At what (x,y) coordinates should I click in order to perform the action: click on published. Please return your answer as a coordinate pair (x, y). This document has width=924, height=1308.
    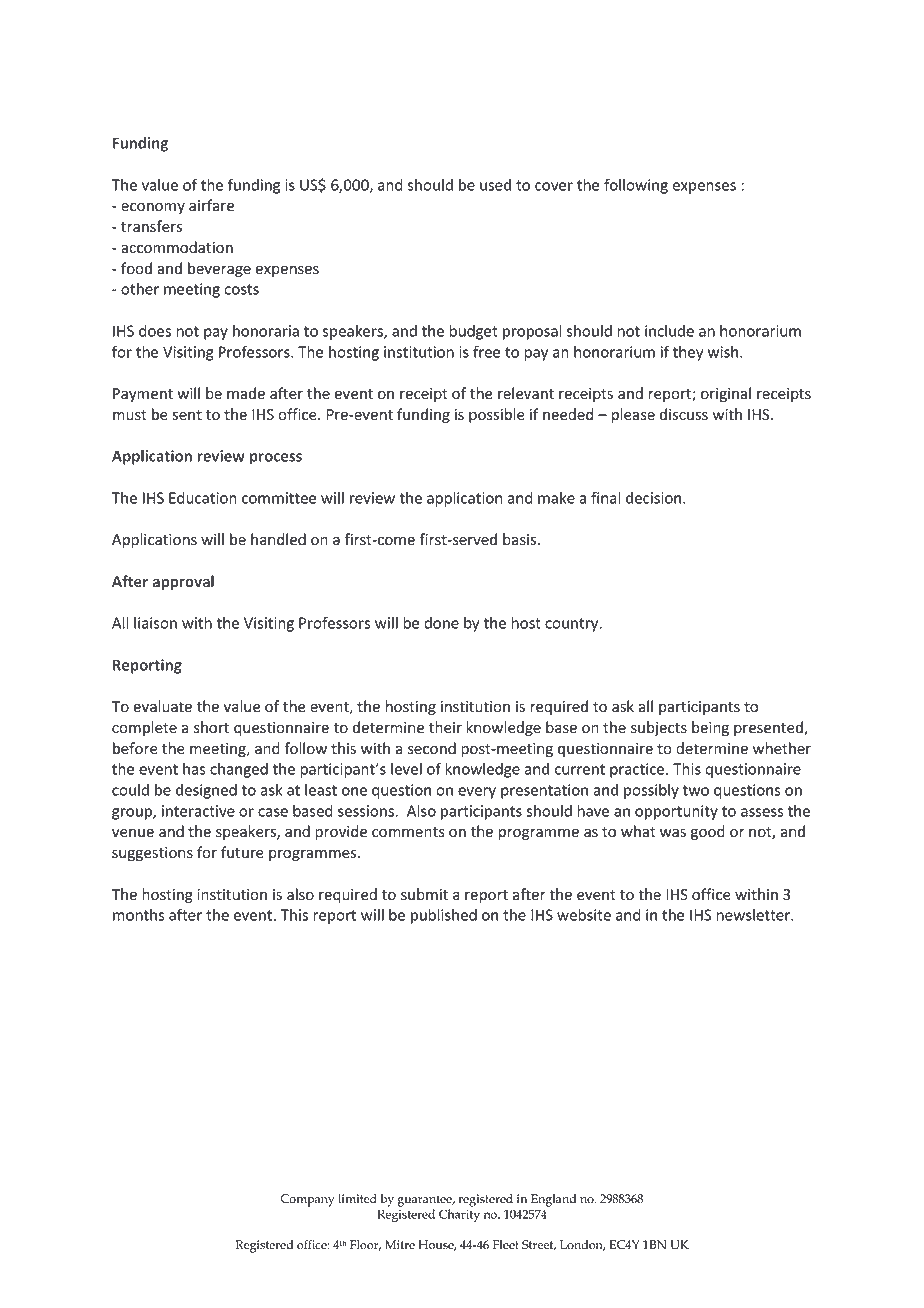
    Looking at the image, I should click on (444, 916).
